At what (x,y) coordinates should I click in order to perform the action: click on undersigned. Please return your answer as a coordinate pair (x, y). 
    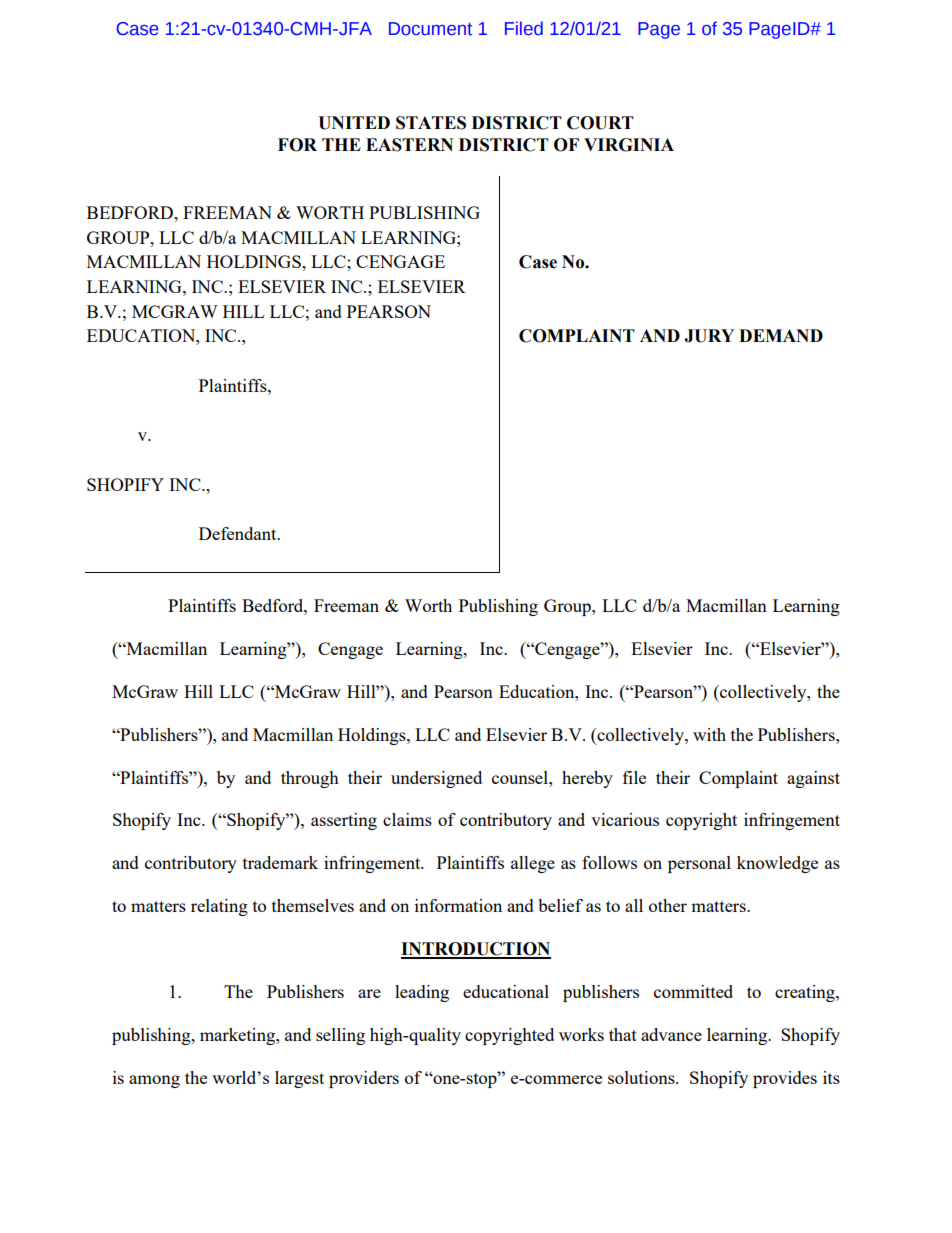
    Looking at the image, I should click on (436, 779).
